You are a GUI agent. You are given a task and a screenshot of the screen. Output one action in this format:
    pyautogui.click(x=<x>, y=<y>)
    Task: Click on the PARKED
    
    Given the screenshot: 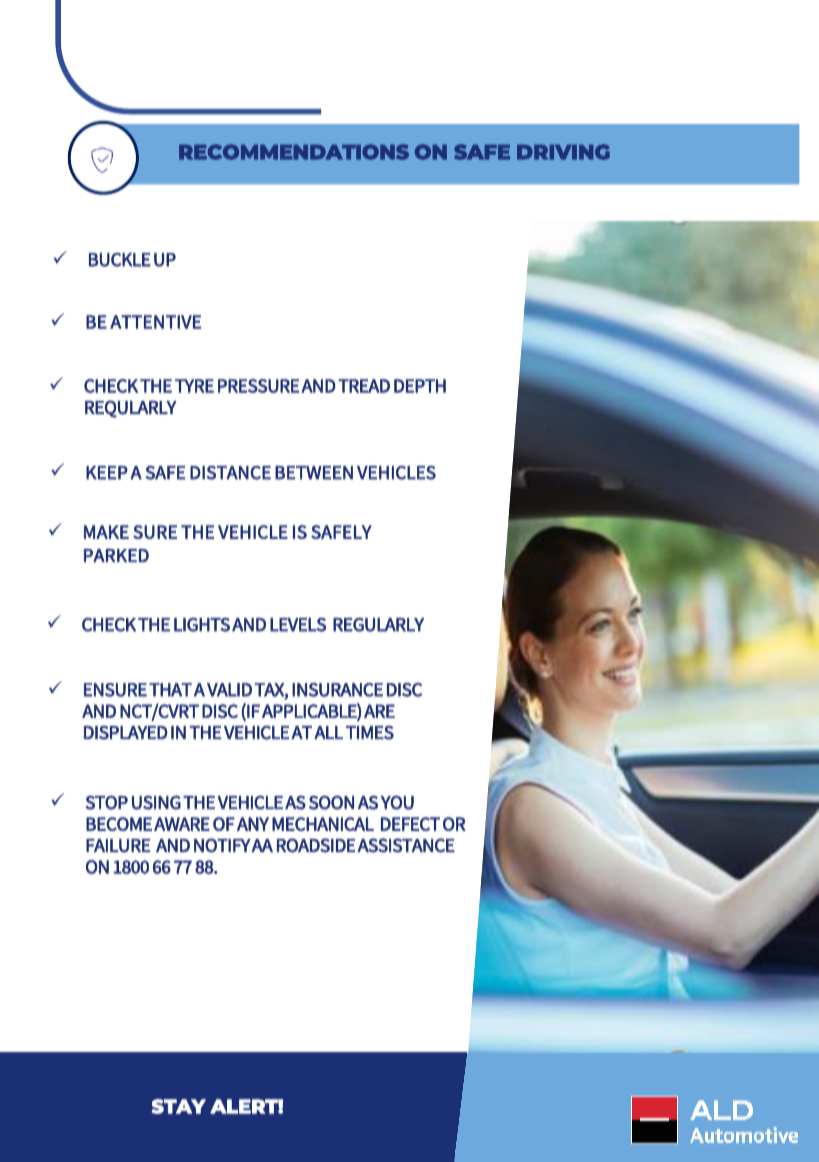 What is the action you would take?
    pyautogui.click(x=116, y=555)
